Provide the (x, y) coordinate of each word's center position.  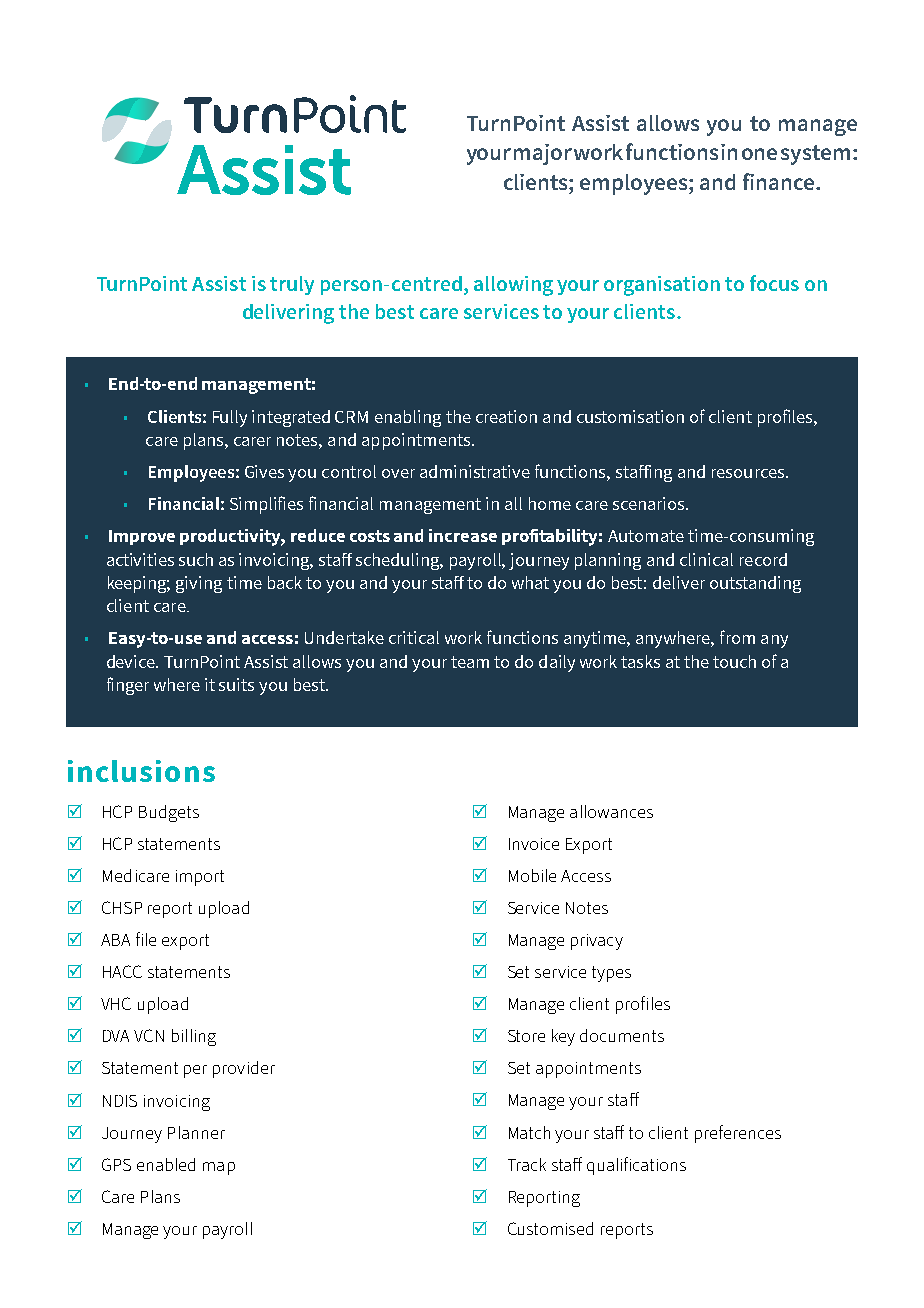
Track (527, 1164)
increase (463, 535)
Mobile (532, 875)
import (200, 878)
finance (778, 181)
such (196, 559)
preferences (738, 1134)
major (543, 154)
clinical (706, 559)
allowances (611, 811)
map (219, 1168)
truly (292, 285)
